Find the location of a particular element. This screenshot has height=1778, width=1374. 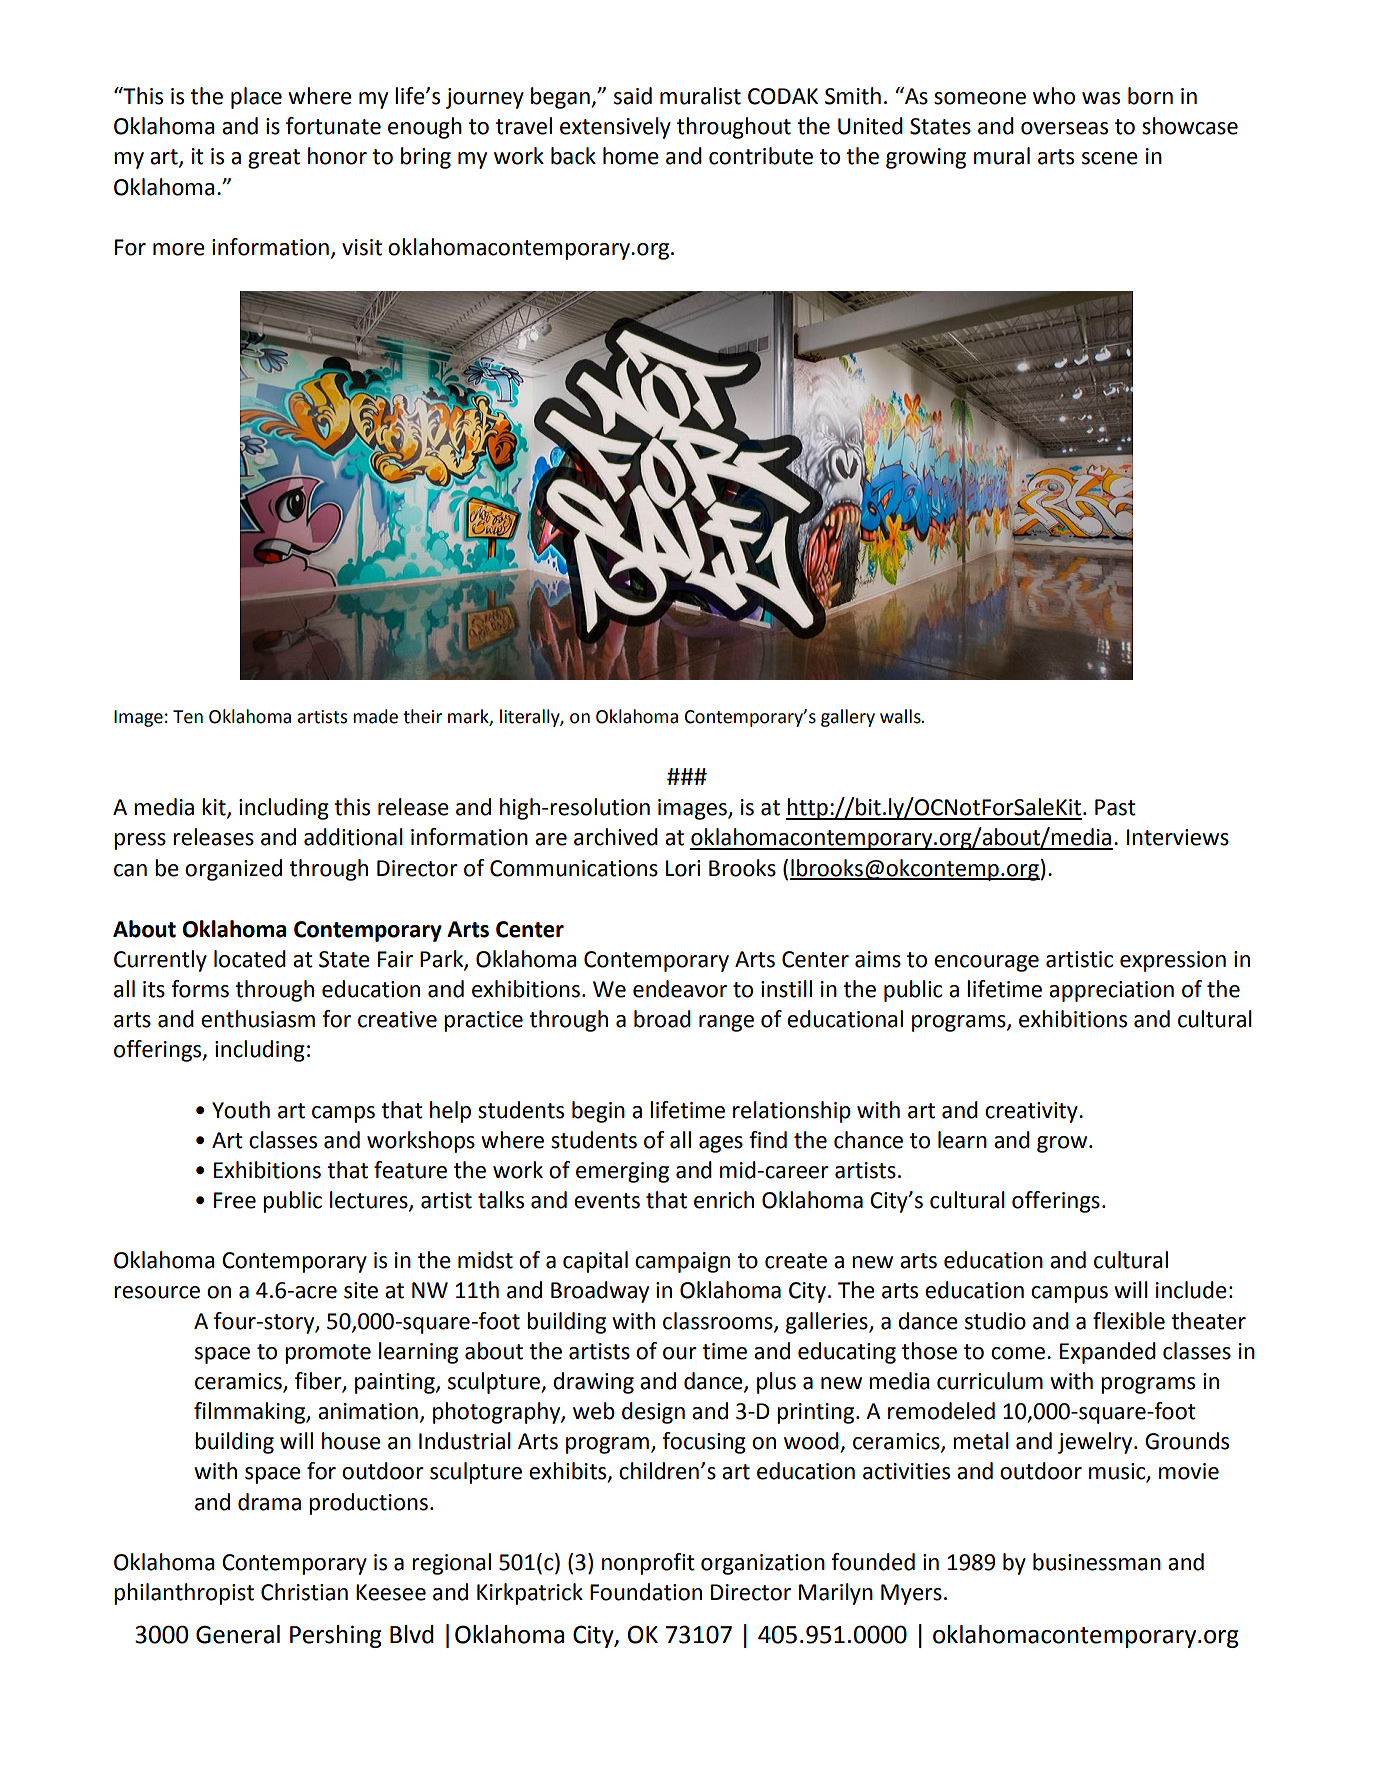

Youth is located at coordinates (241, 1110).
